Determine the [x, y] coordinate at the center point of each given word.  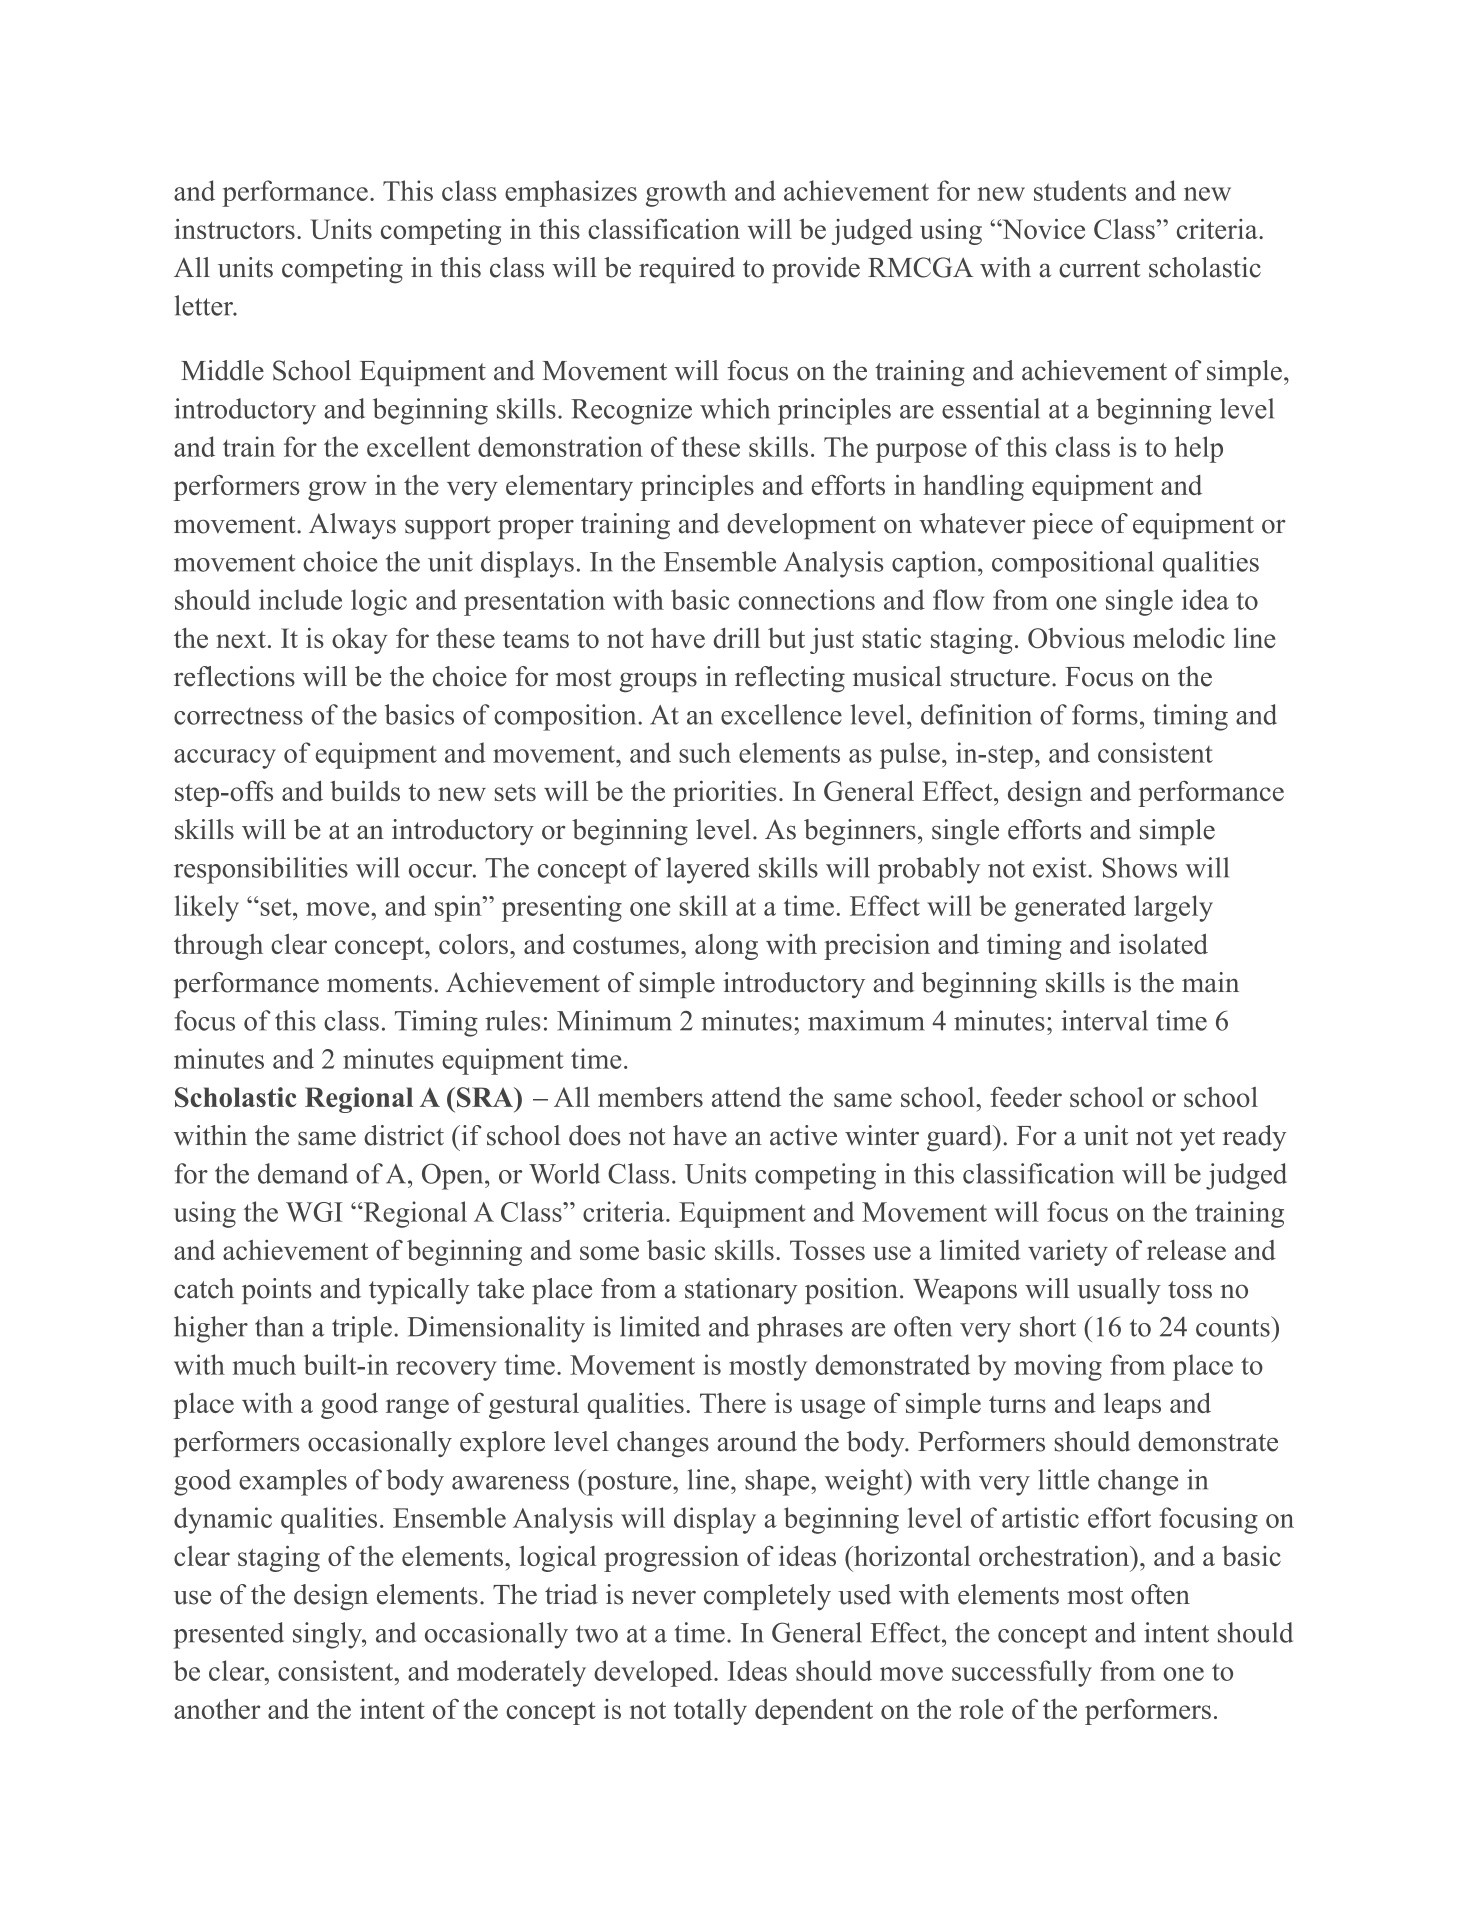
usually [1119, 1291]
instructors [234, 229]
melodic [1179, 638]
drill [737, 638]
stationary [741, 1291]
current [1099, 269]
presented [228, 1635]
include [300, 599]
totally [710, 1711]
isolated [1163, 944]
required [687, 270]
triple [362, 1329]
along [726, 947]
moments [379, 984]
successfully [1022, 1673]
